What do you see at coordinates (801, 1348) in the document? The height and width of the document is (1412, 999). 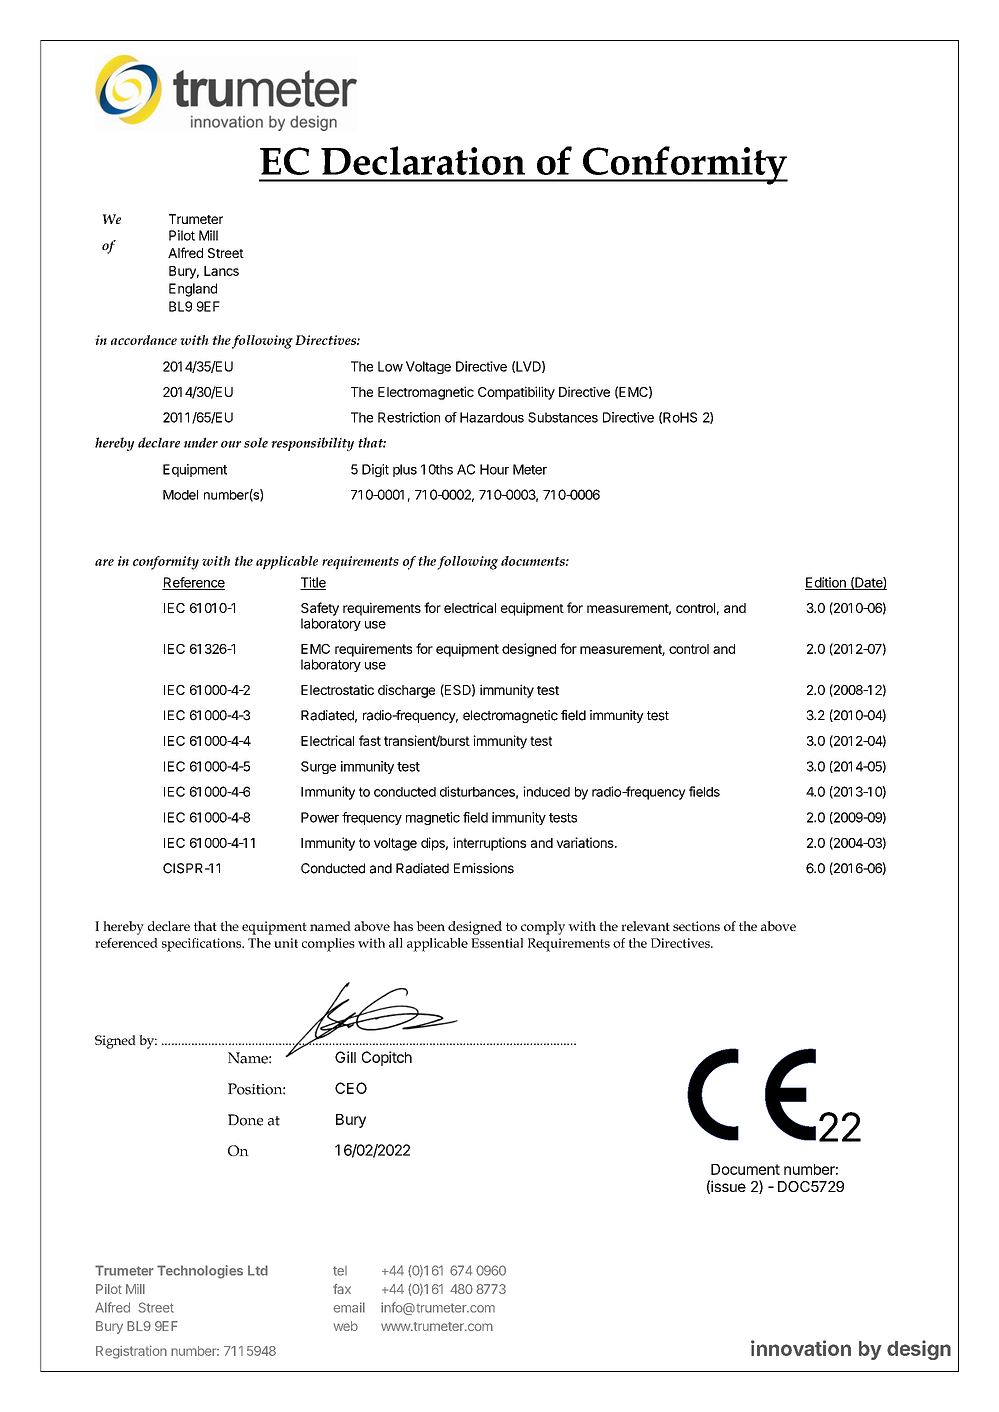 I see `innovation` at bounding box center [801, 1348].
